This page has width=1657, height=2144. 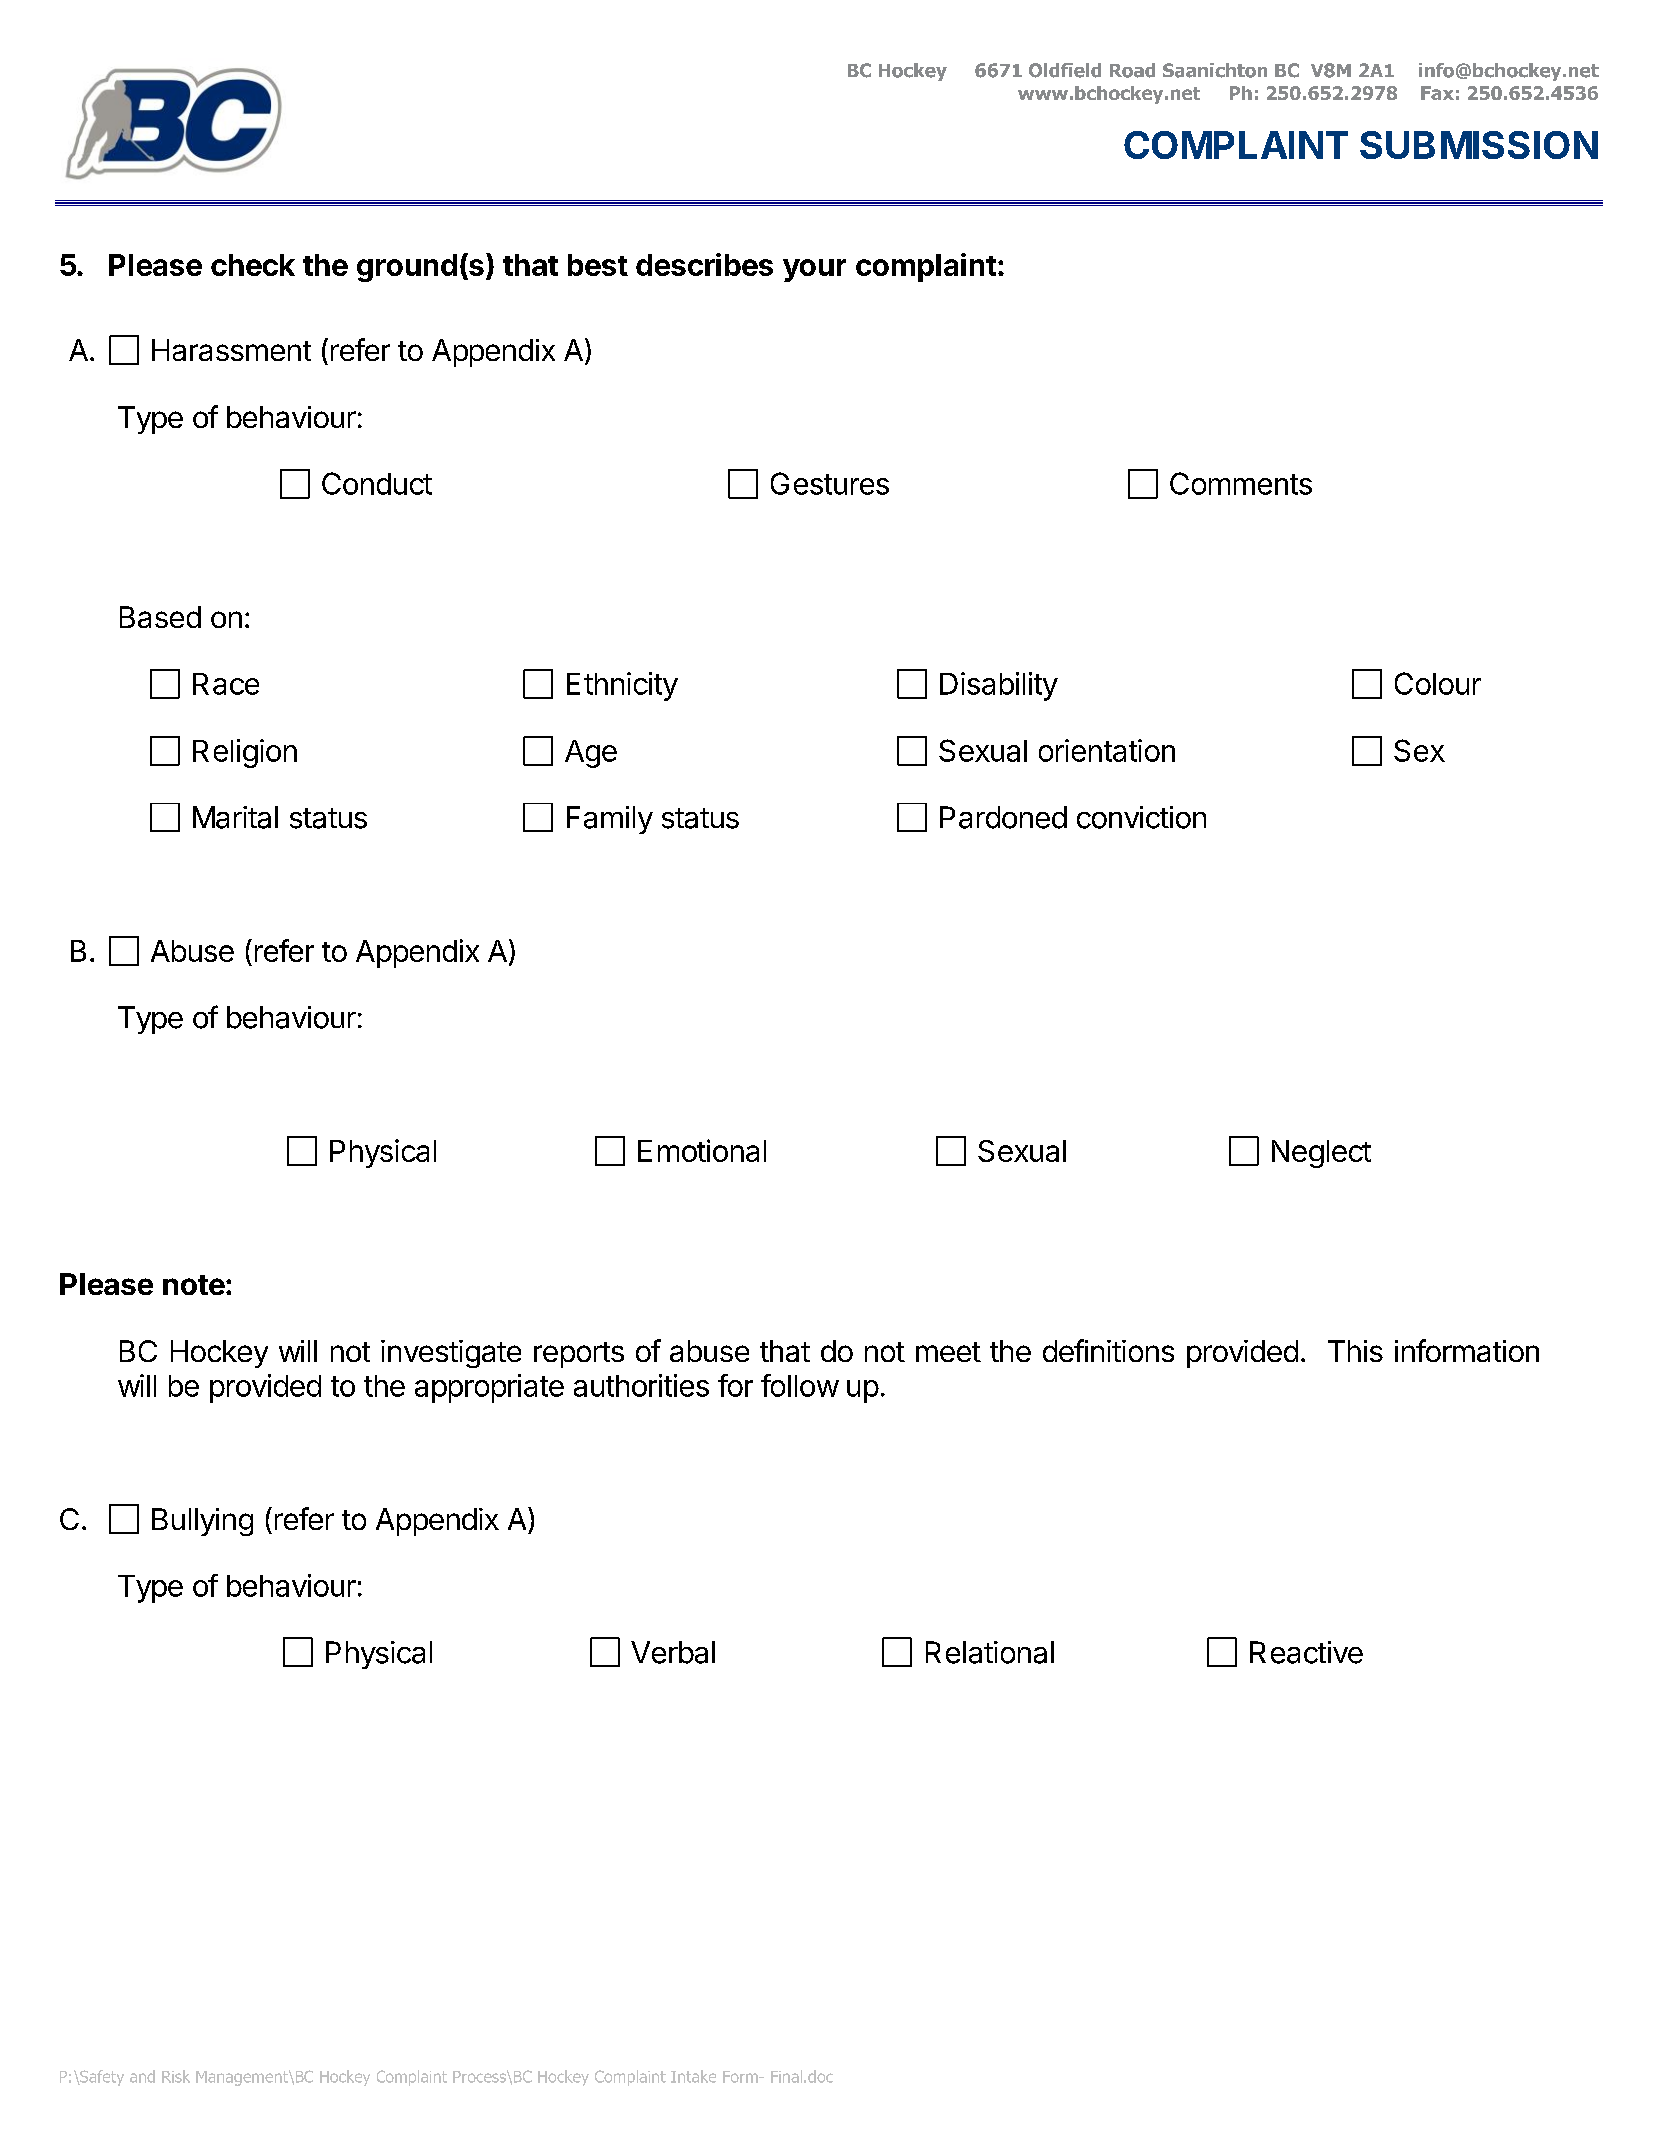 I want to click on Intake, so click(x=693, y=2076).
